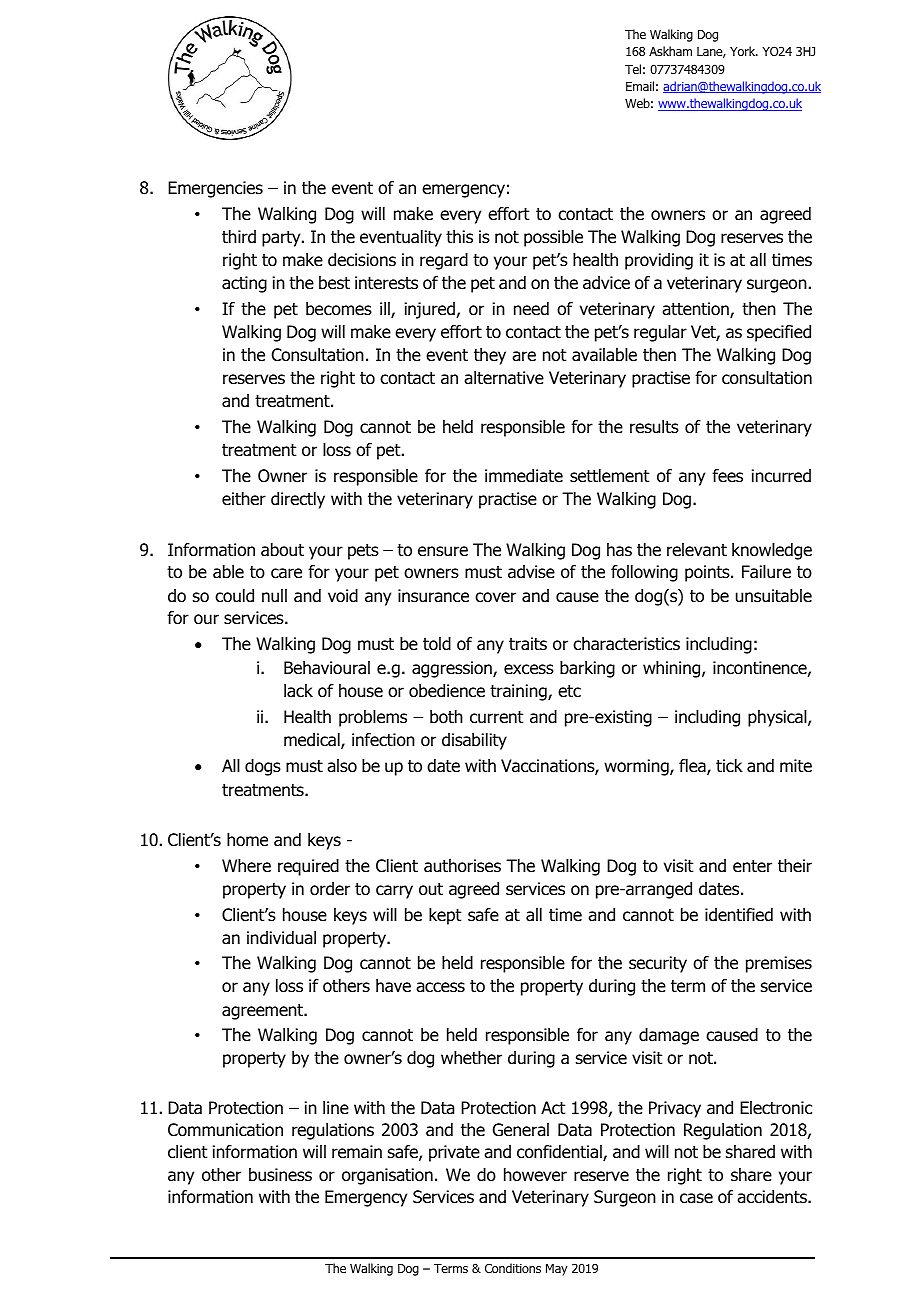 This screenshot has height=1308, width=924. I want to click on excess, so click(529, 669).
